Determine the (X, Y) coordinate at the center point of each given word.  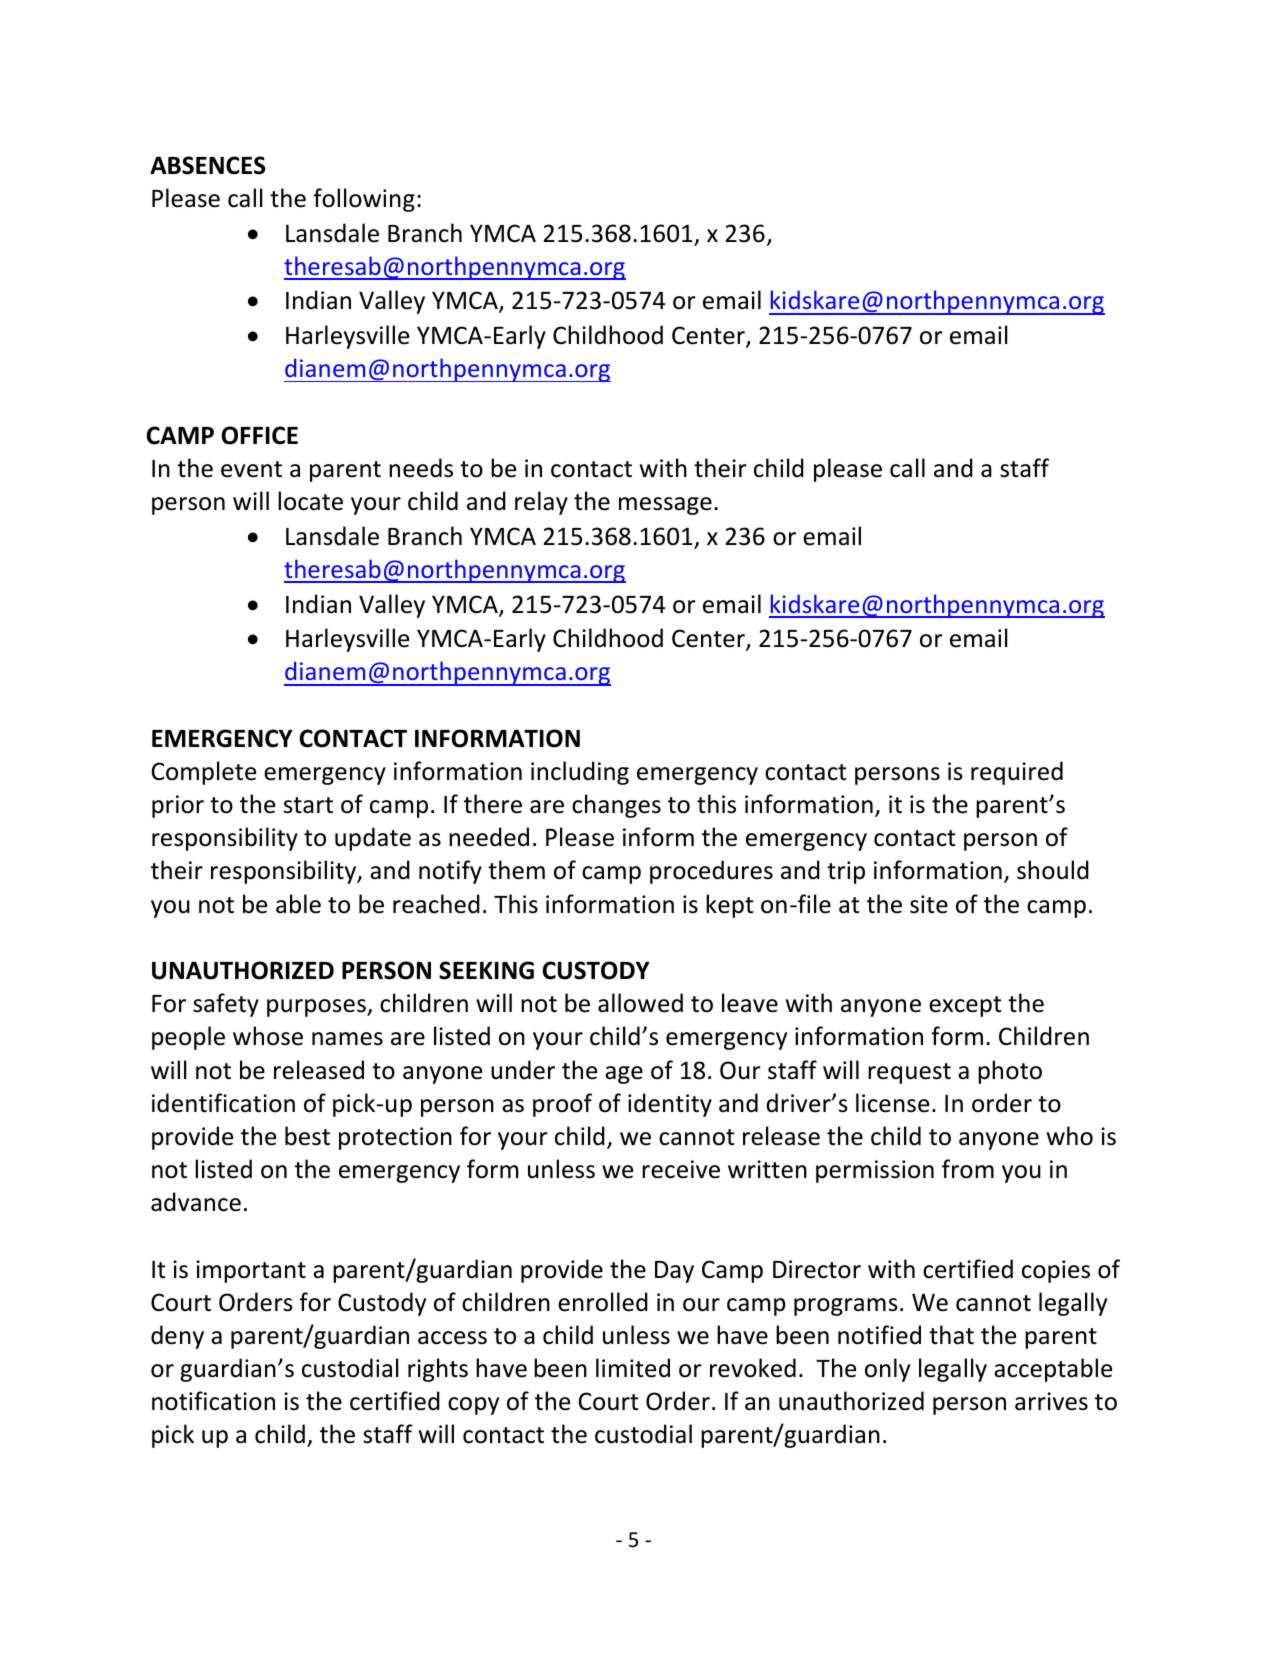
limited (633, 1368)
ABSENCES (208, 165)
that (951, 1335)
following (364, 200)
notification (213, 1401)
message (665, 506)
